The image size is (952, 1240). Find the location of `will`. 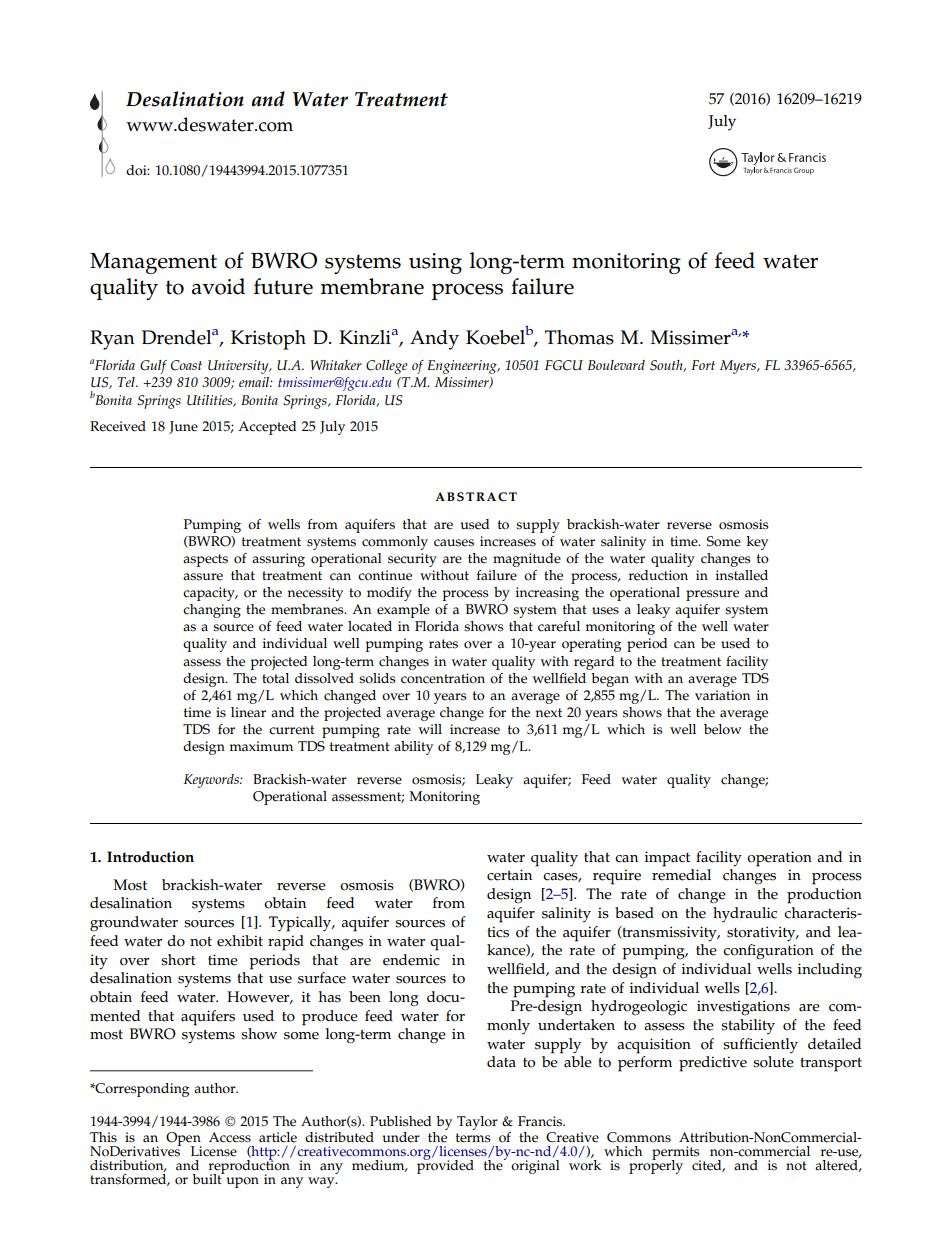

will is located at coordinates (430, 729).
